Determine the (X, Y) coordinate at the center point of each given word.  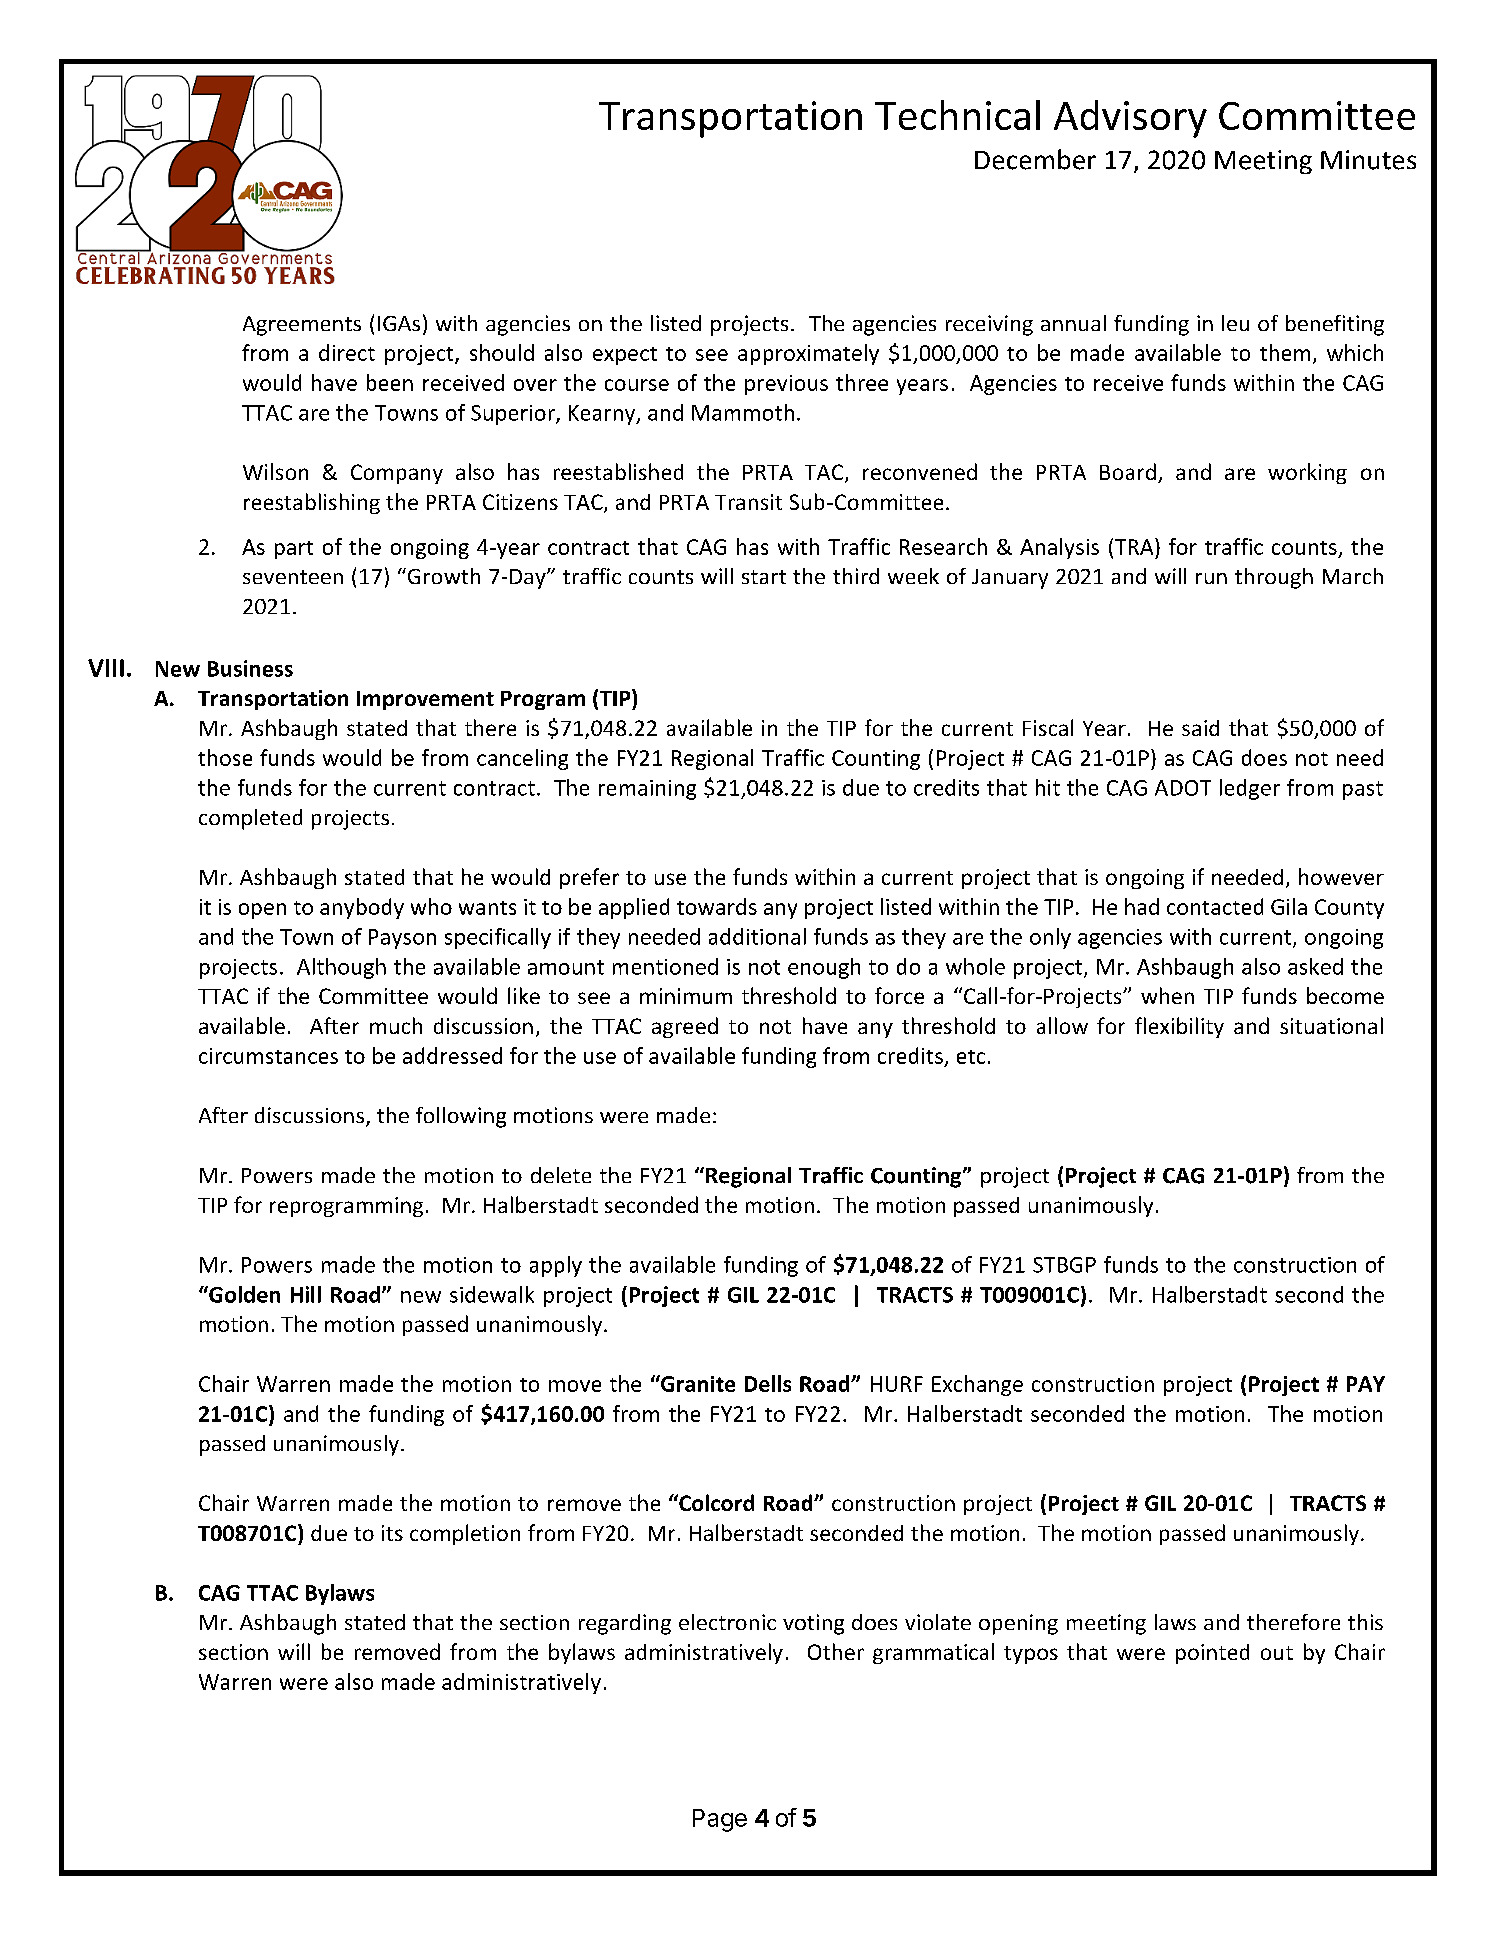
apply (556, 1266)
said (1200, 728)
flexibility (1179, 1027)
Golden (243, 1294)
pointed (1212, 1654)
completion (465, 1534)
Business (250, 668)
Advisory (1130, 119)
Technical (957, 115)
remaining (647, 790)
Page (720, 1820)
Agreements (302, 326)
